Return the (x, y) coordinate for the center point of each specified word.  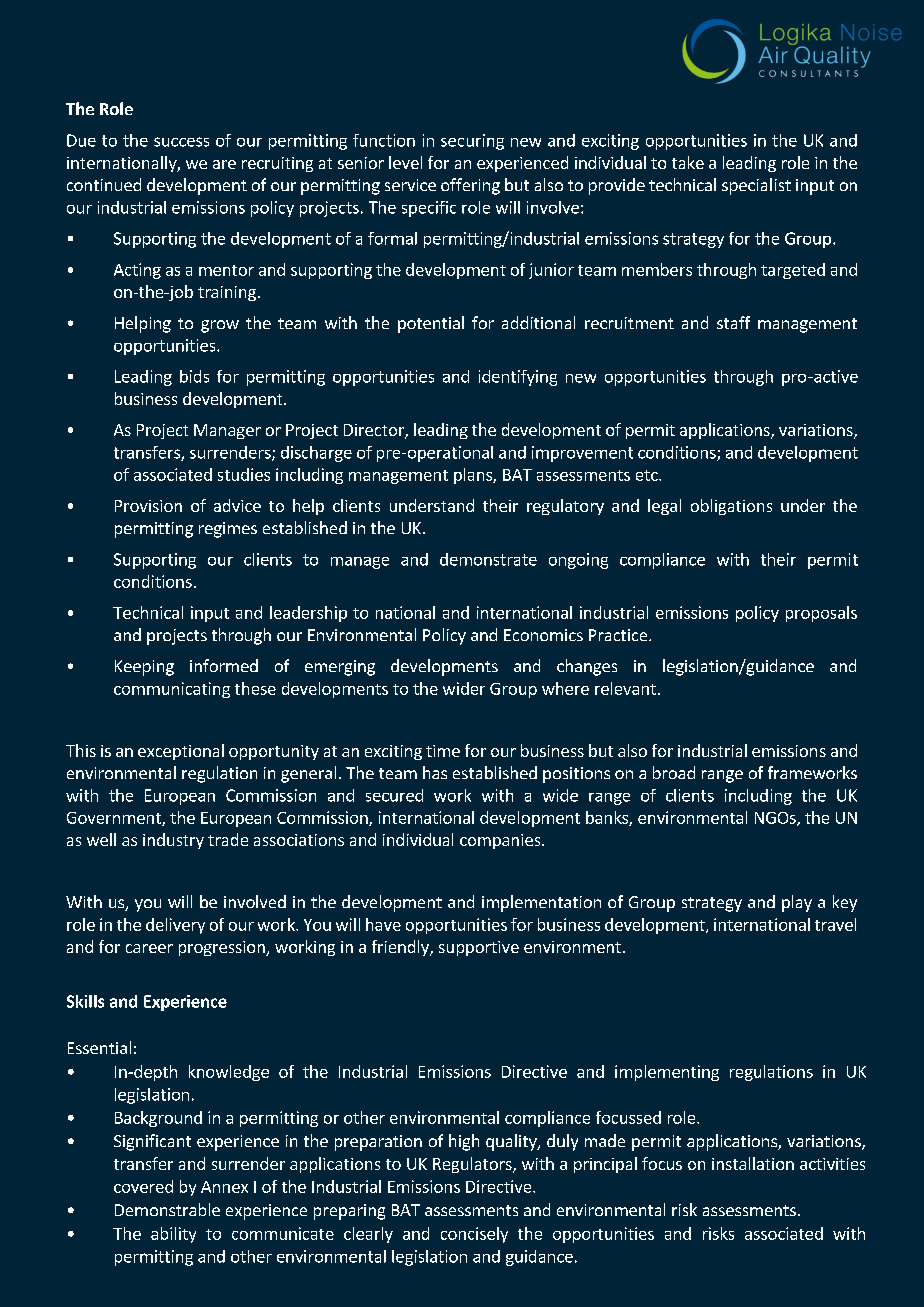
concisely (474, 1235)
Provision (148, 506)
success (181, 142)
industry (173, 841)
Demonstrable (167, 1209)
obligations (731, 507)
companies (501, 841)
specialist (756, 186)
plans (474, 476)
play (797, 903)
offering (470, 186)
